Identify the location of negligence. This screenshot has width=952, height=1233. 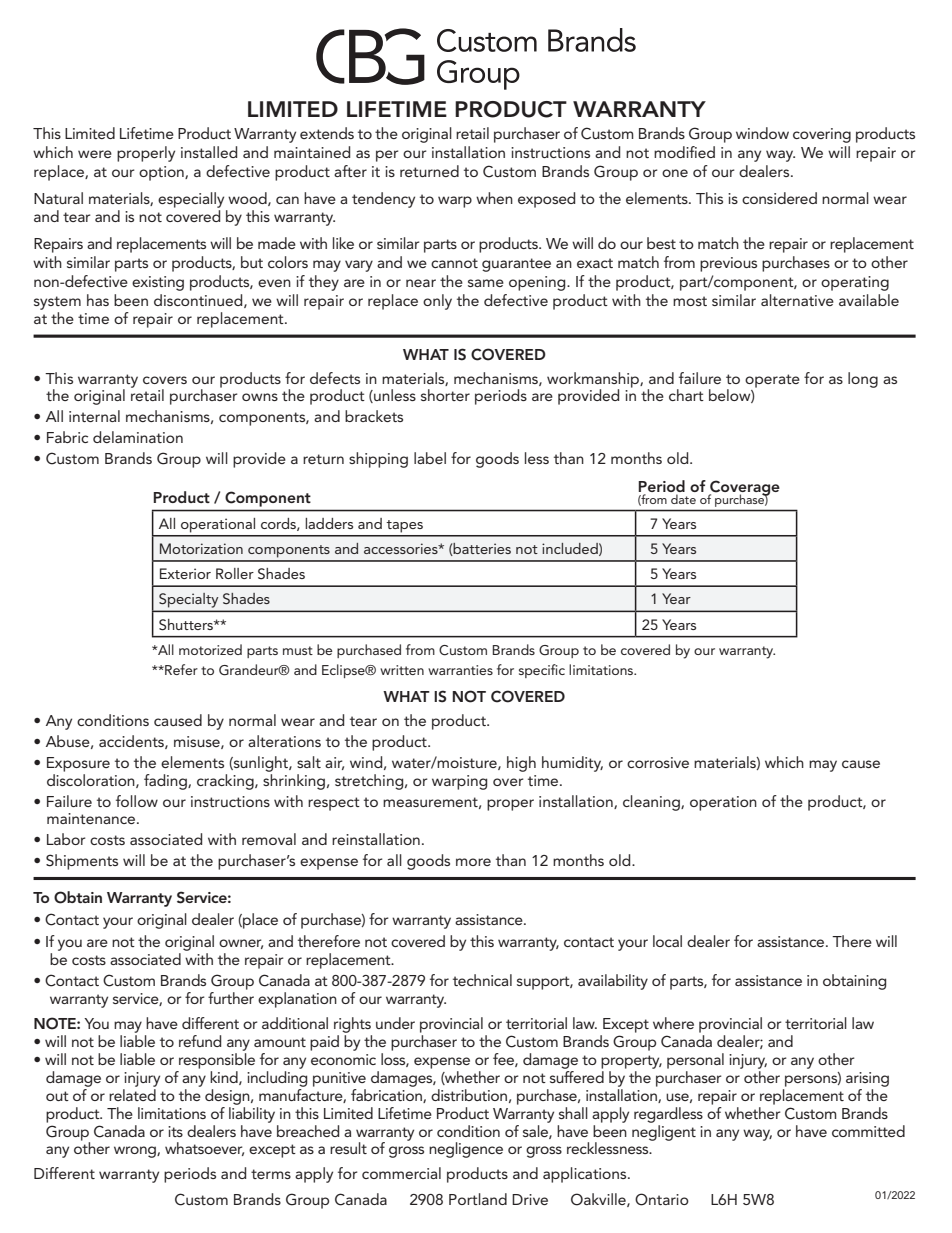
(466, 1150).
